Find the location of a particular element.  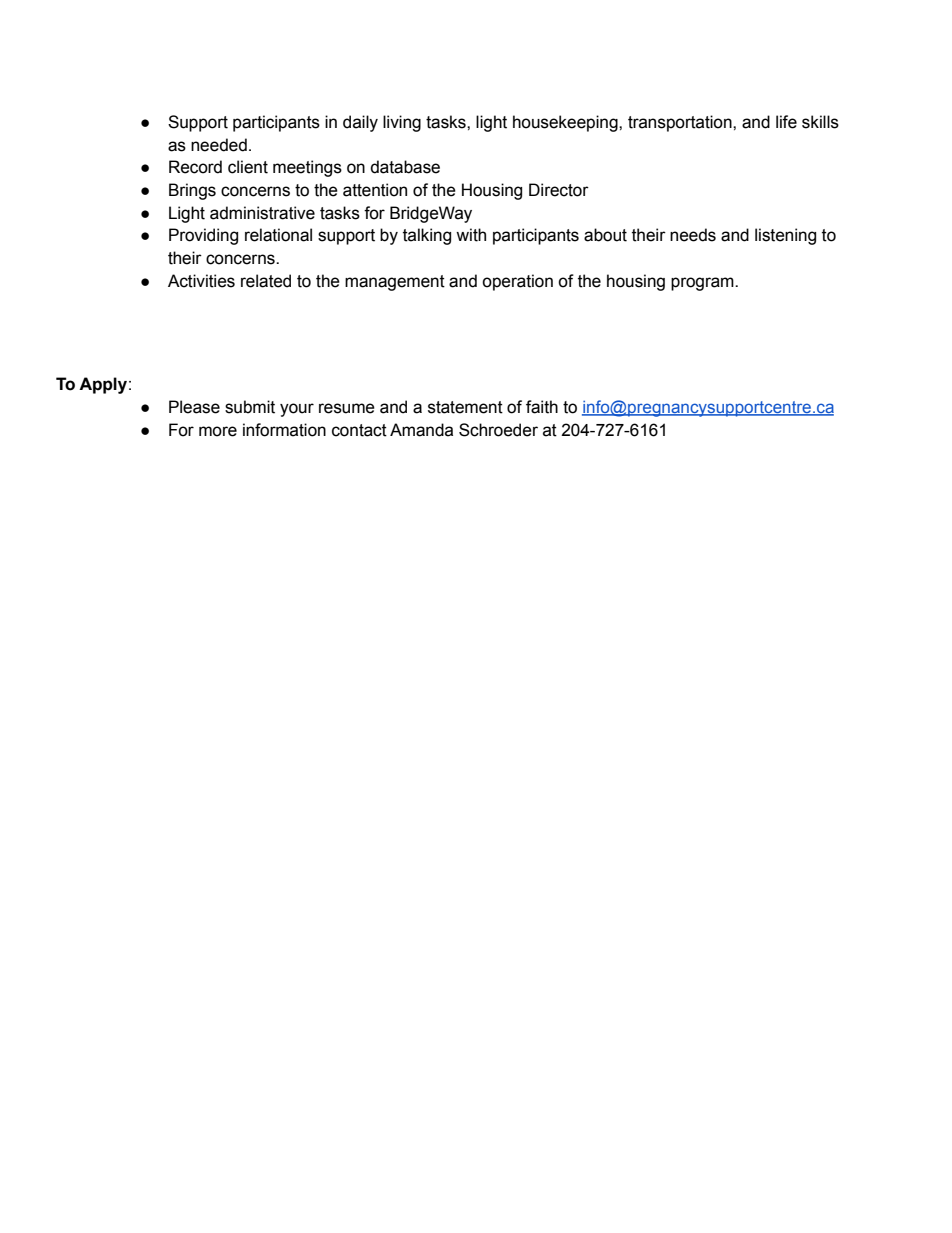

transportation is located at coordinates (681, 123).
